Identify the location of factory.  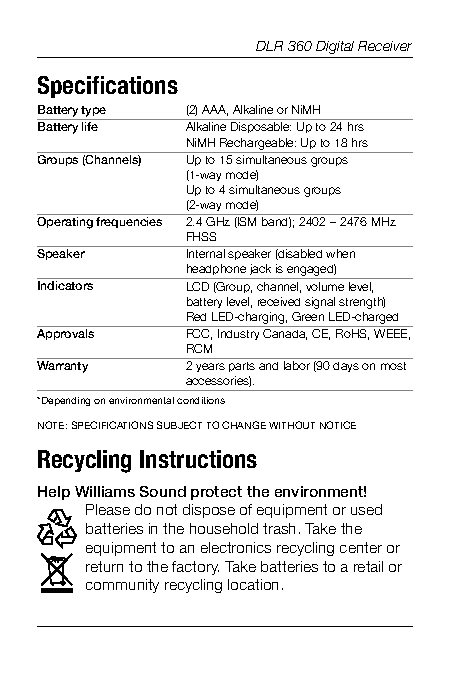
(195, 568).
